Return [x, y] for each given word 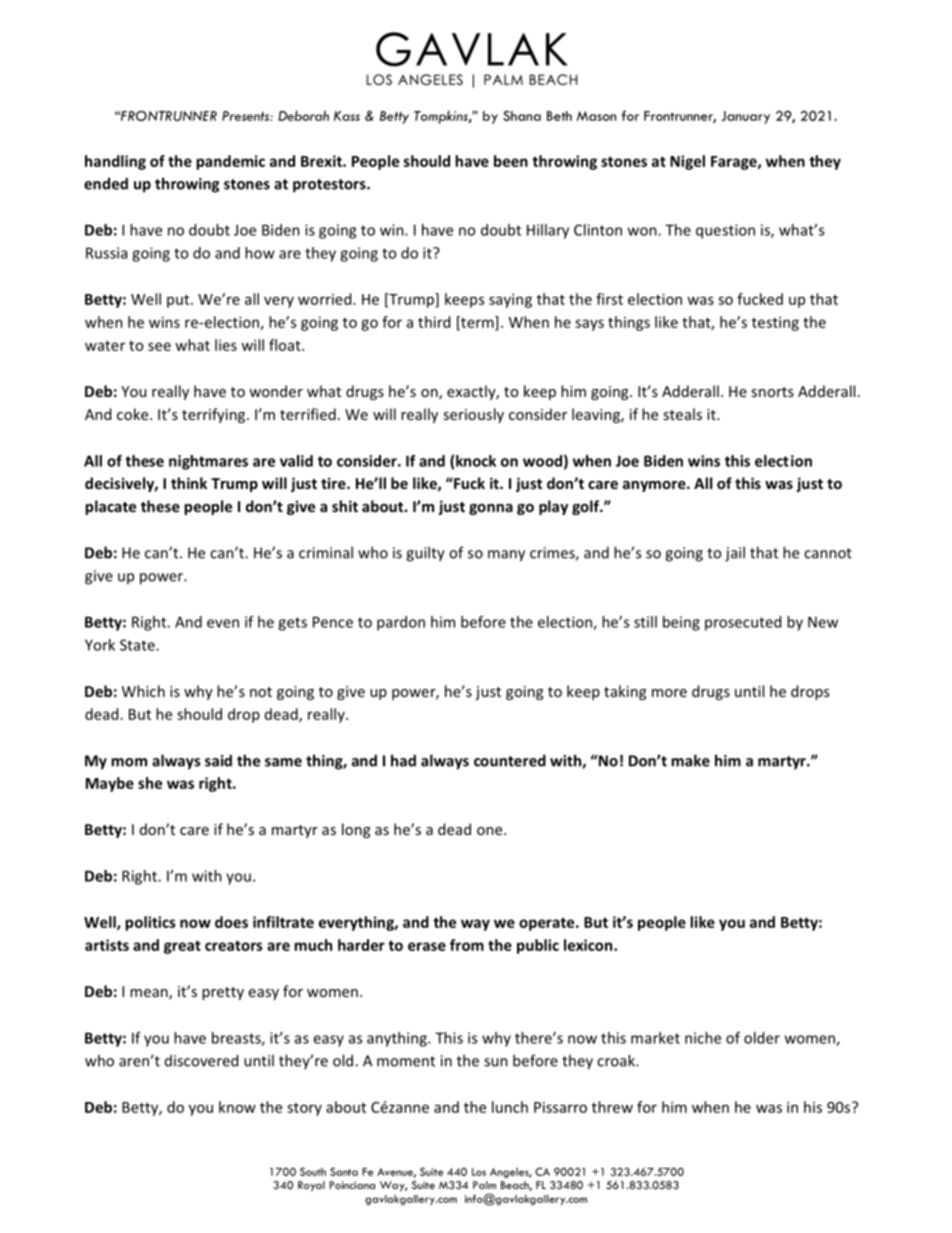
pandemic [230, 162]
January [745, 117]
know [237, 1107]
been [511, 161]
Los [479, 1172]
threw [612, 1107]
